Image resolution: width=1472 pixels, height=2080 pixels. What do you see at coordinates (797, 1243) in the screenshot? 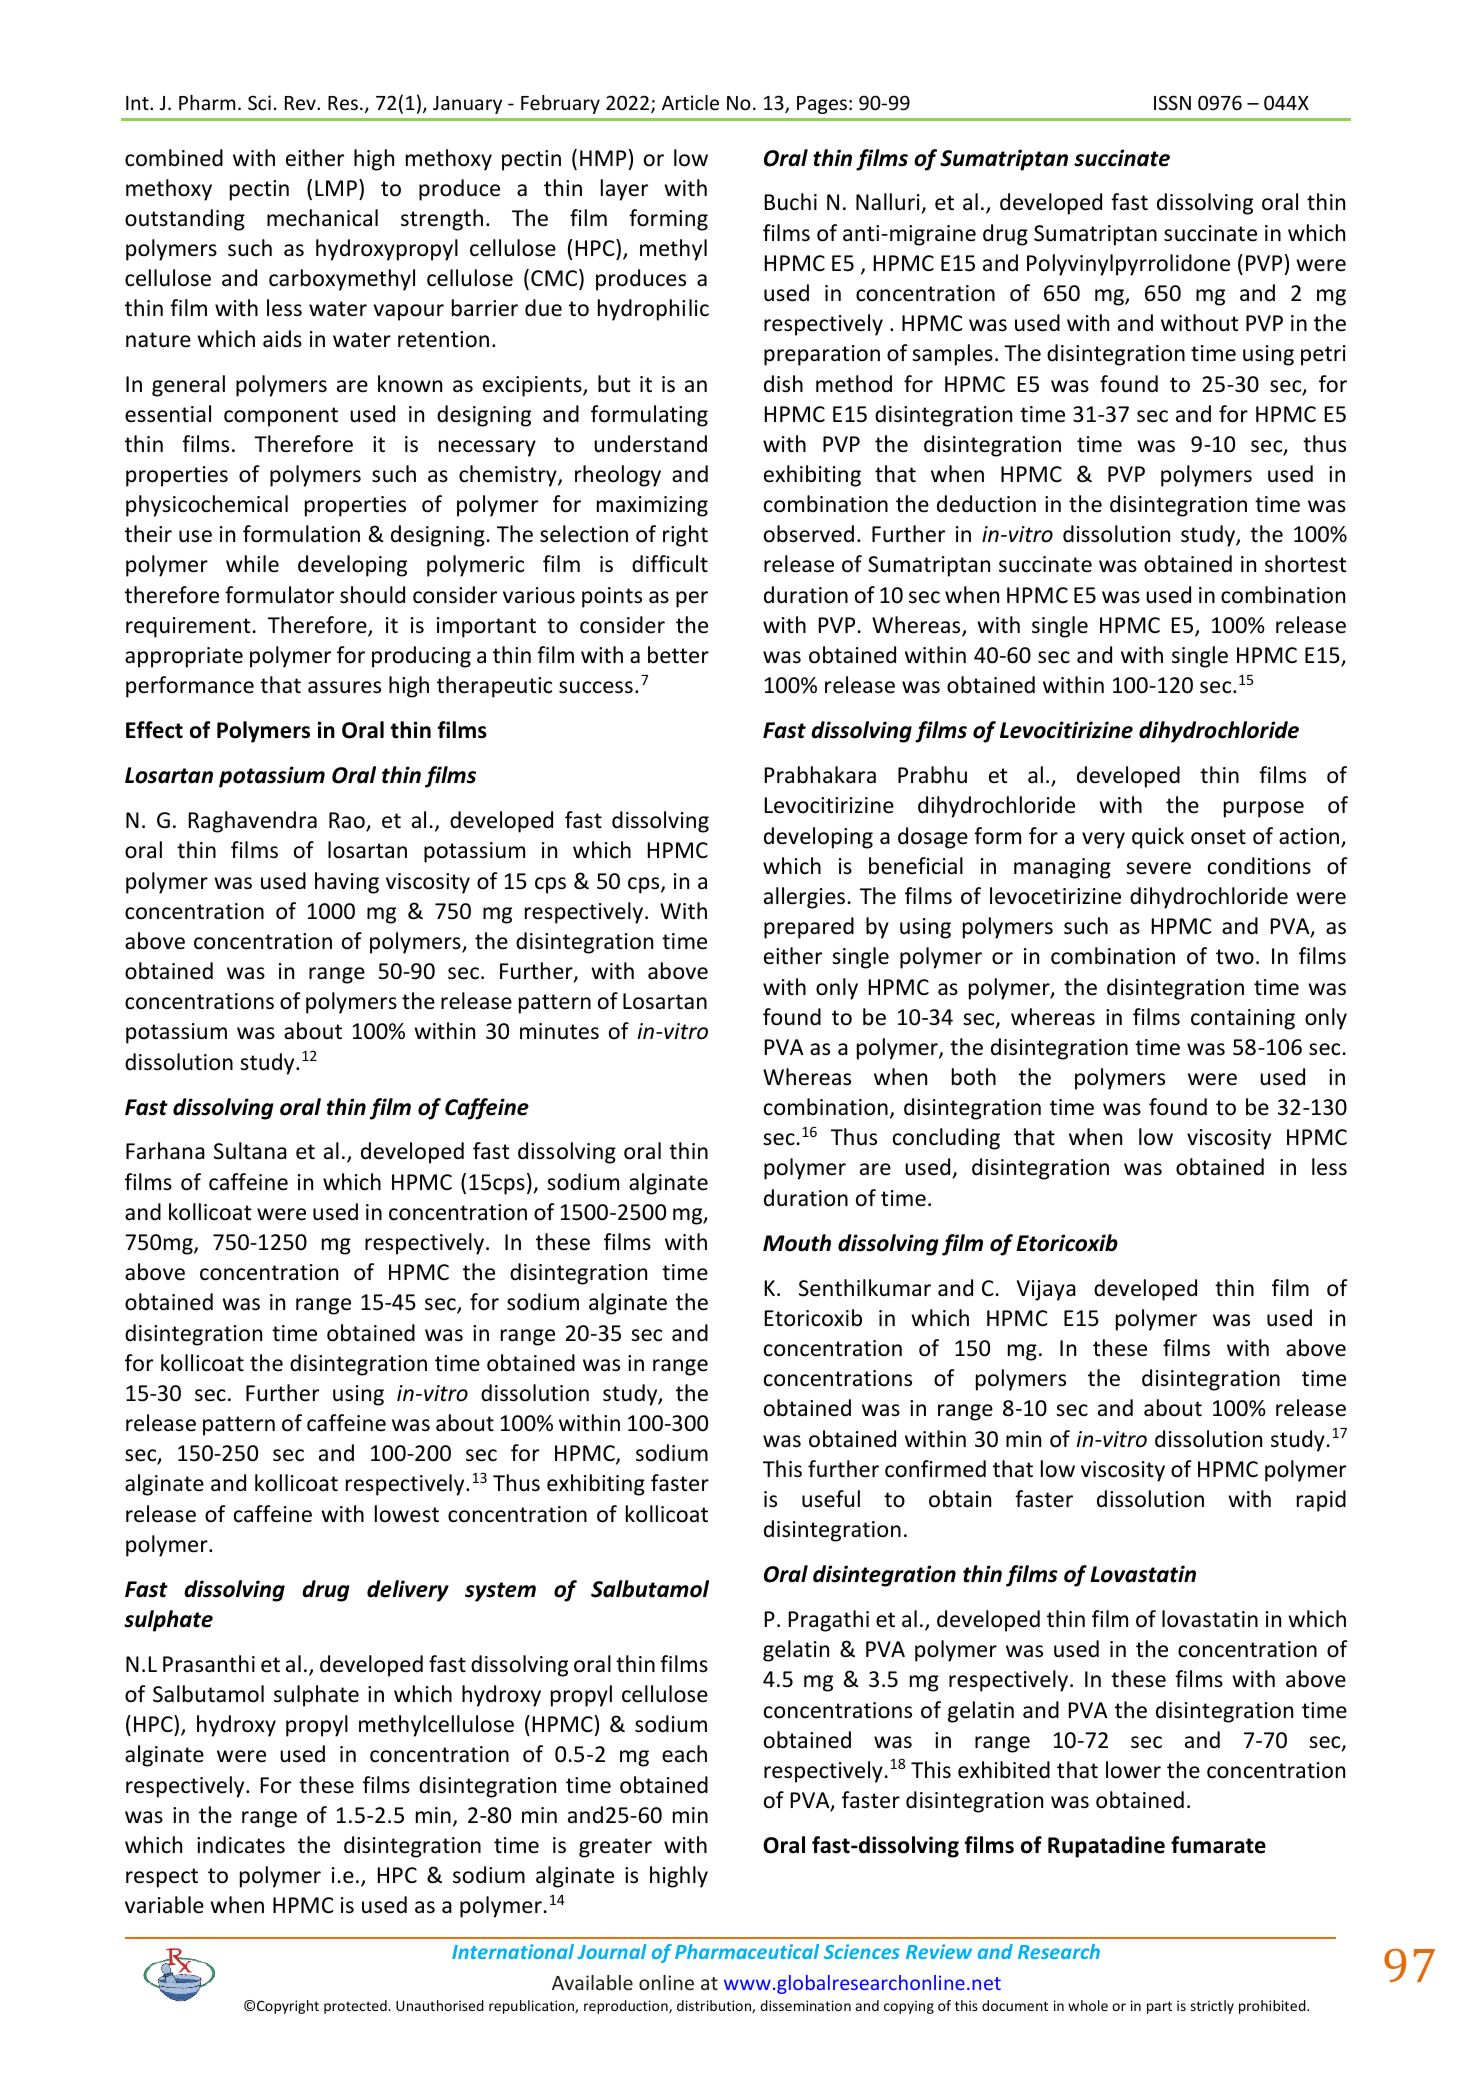
I see `Mouth` at bounding box center [797, 1243].
